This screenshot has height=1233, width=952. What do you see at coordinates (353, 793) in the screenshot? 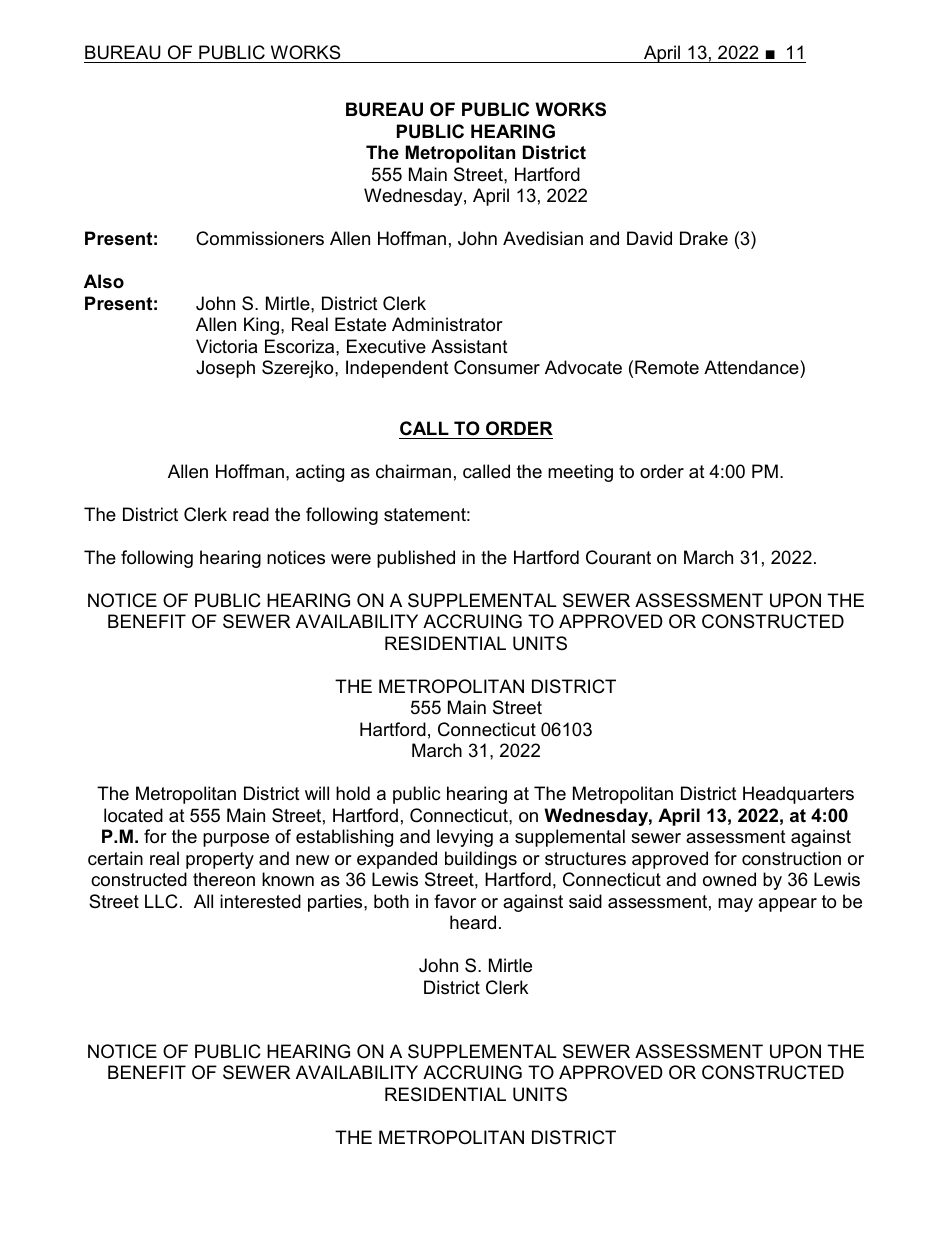
I see `hold` at bounding box center [353, 793].
